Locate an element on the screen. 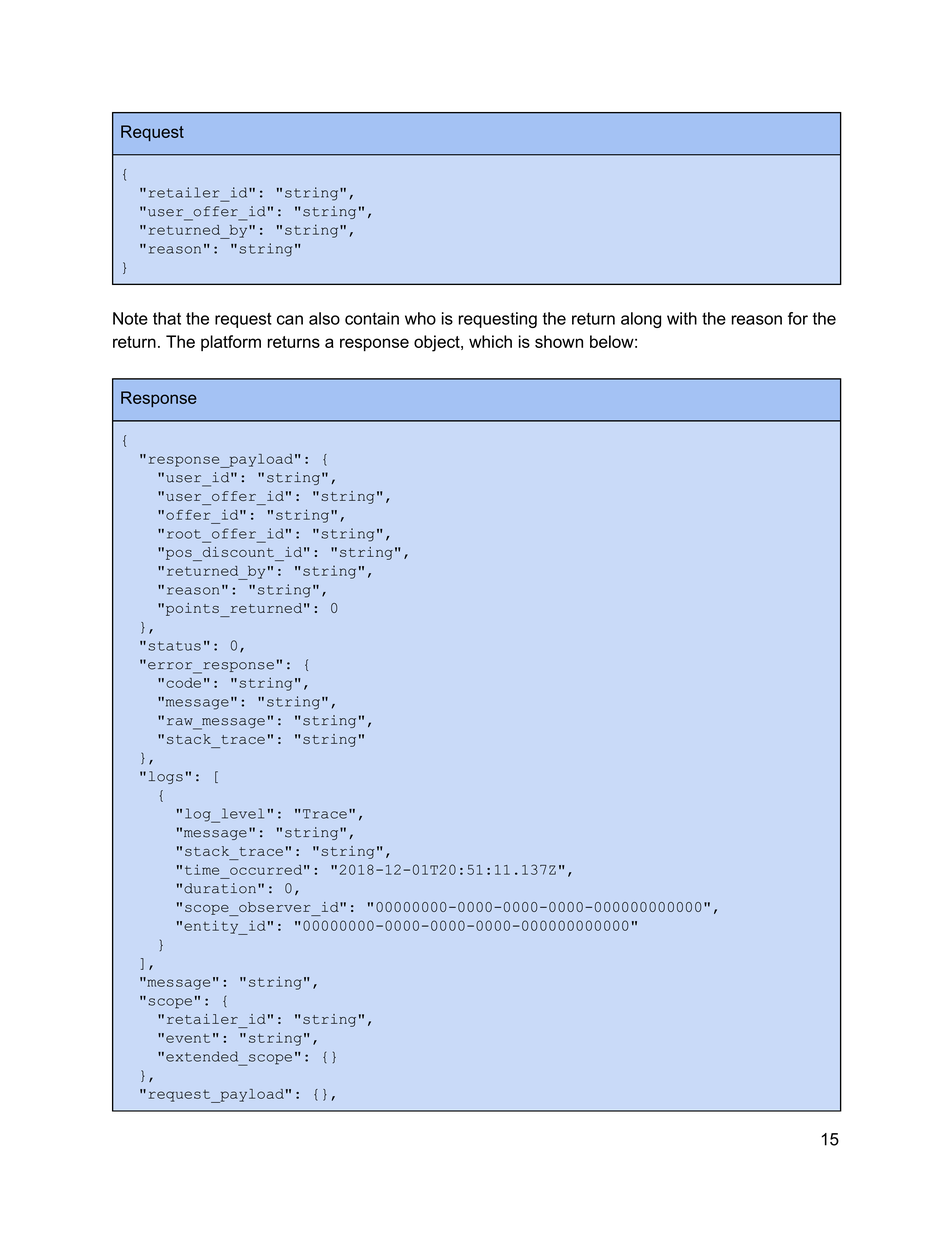 The image size is (952, 1233). logs is located at coordinates (166, 777).
